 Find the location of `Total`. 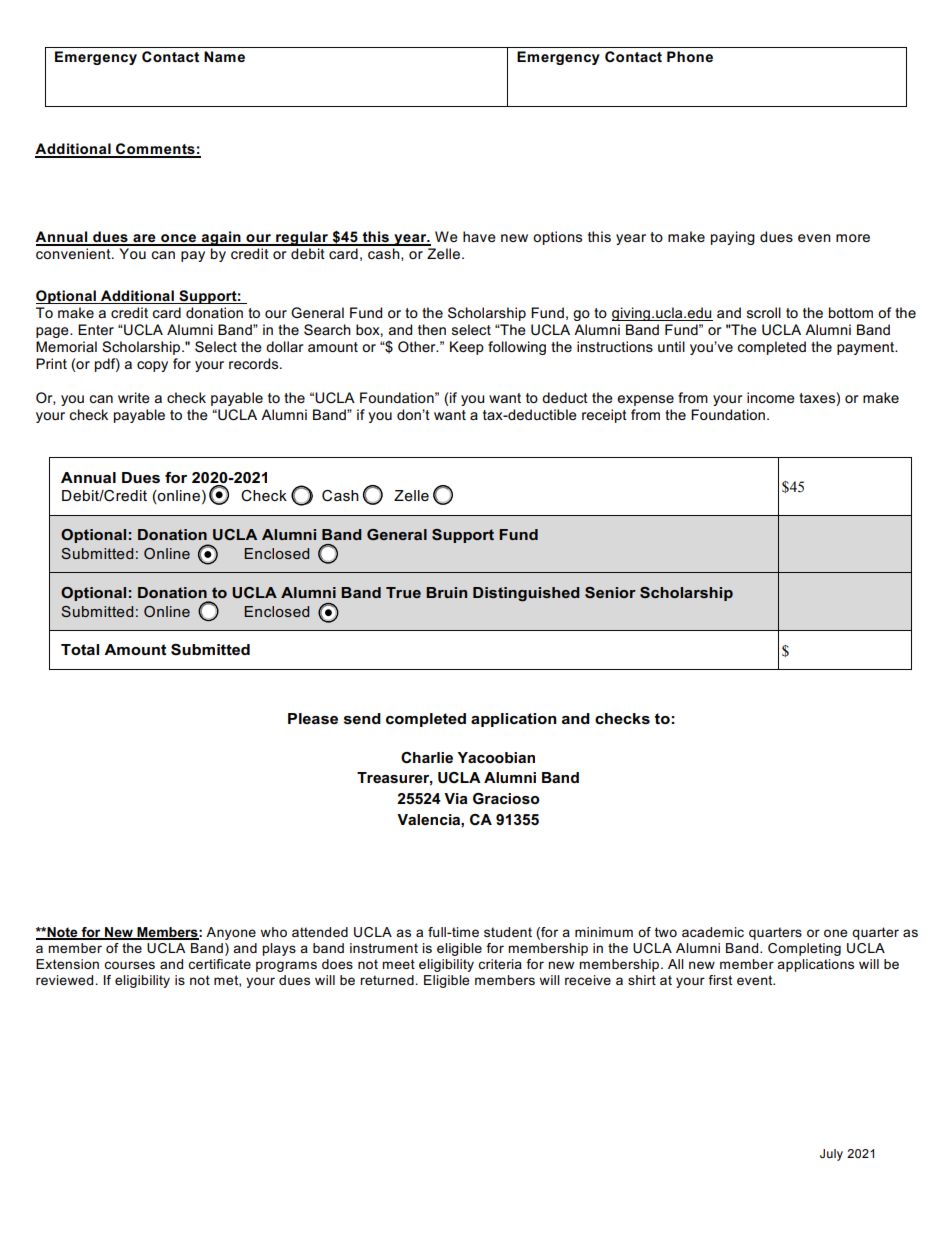

Total is located at coordinates (80, 649).
